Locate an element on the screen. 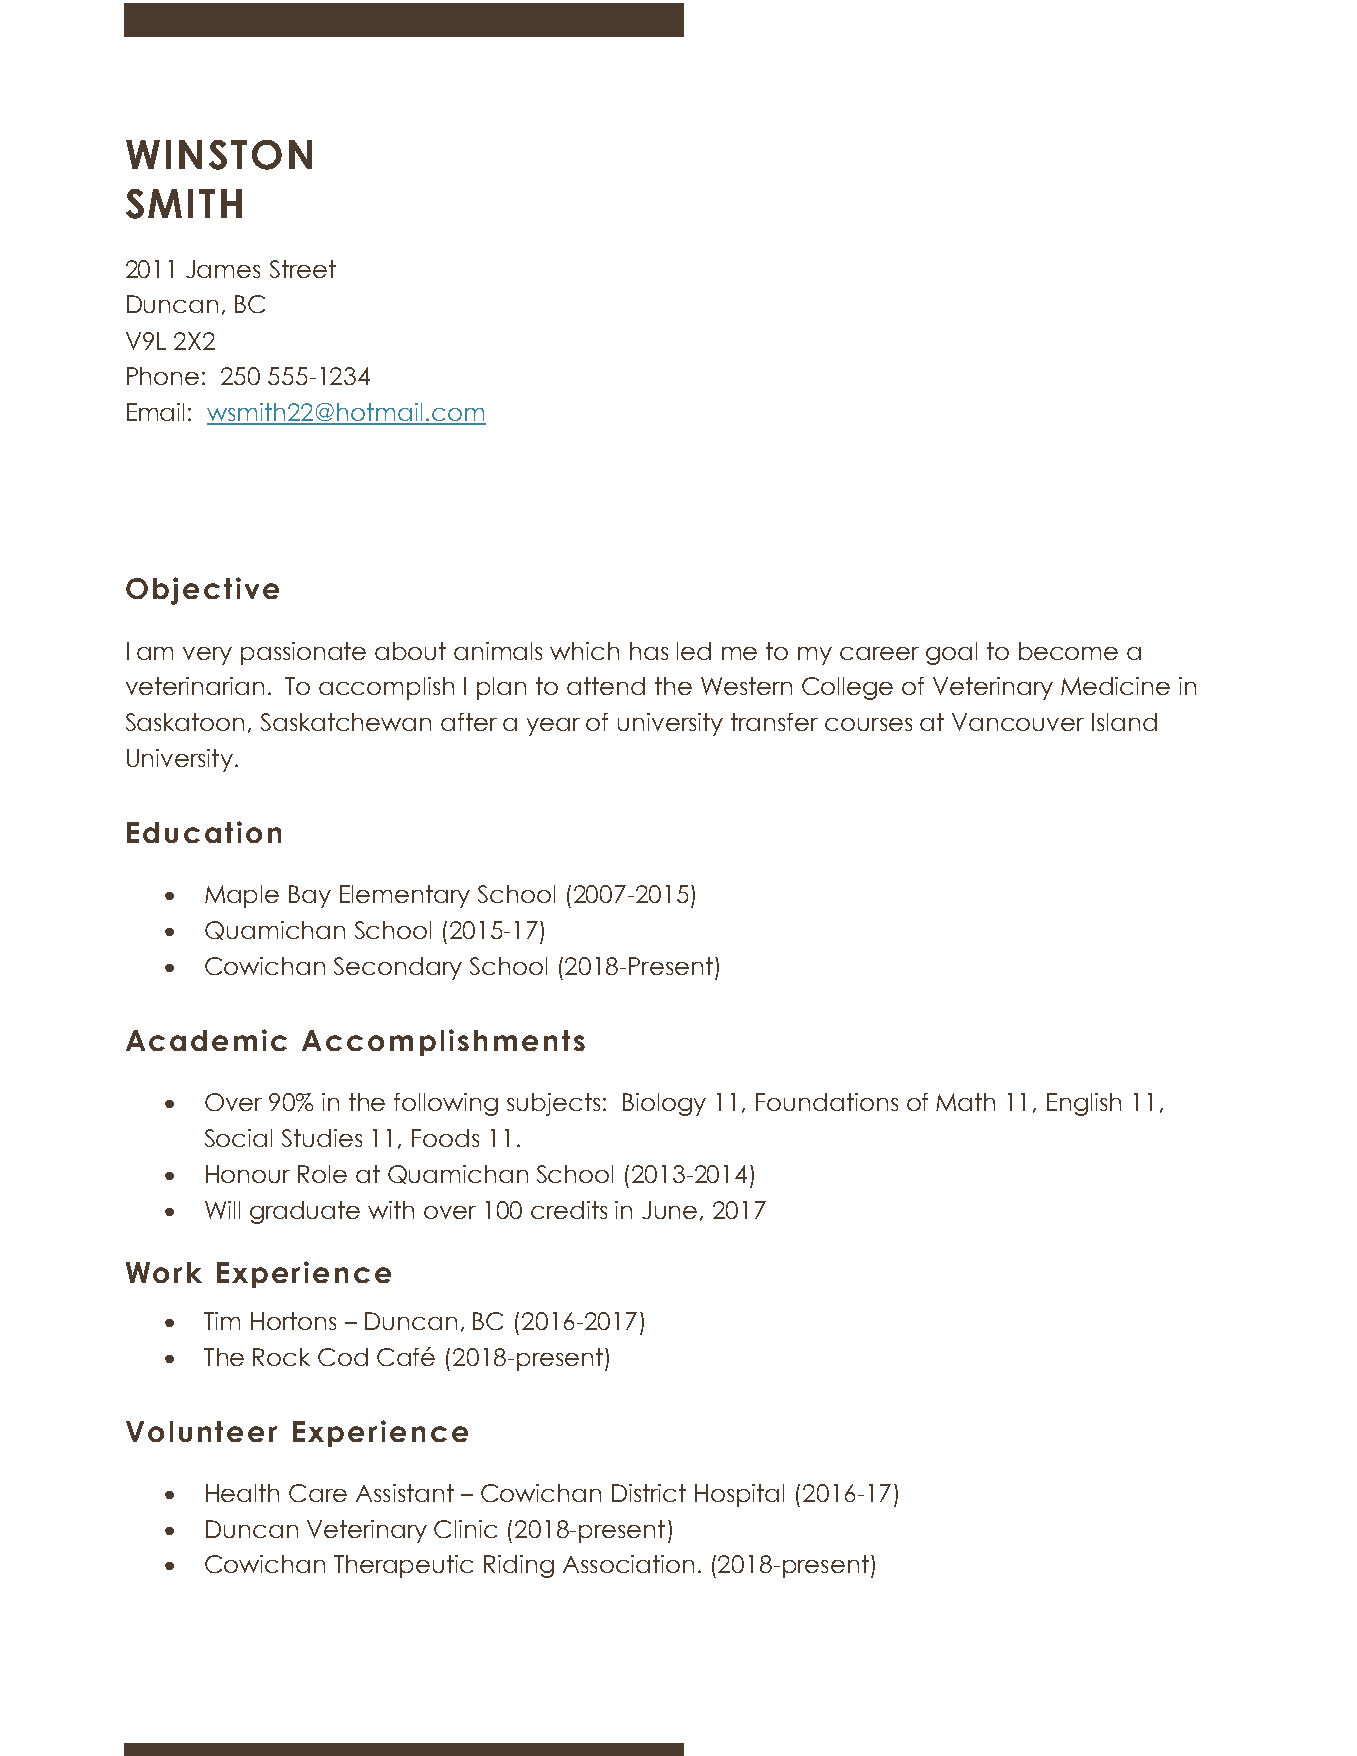 This screenshot has width=1357, height=1756. Objective is located at coordinates (202, 591).
